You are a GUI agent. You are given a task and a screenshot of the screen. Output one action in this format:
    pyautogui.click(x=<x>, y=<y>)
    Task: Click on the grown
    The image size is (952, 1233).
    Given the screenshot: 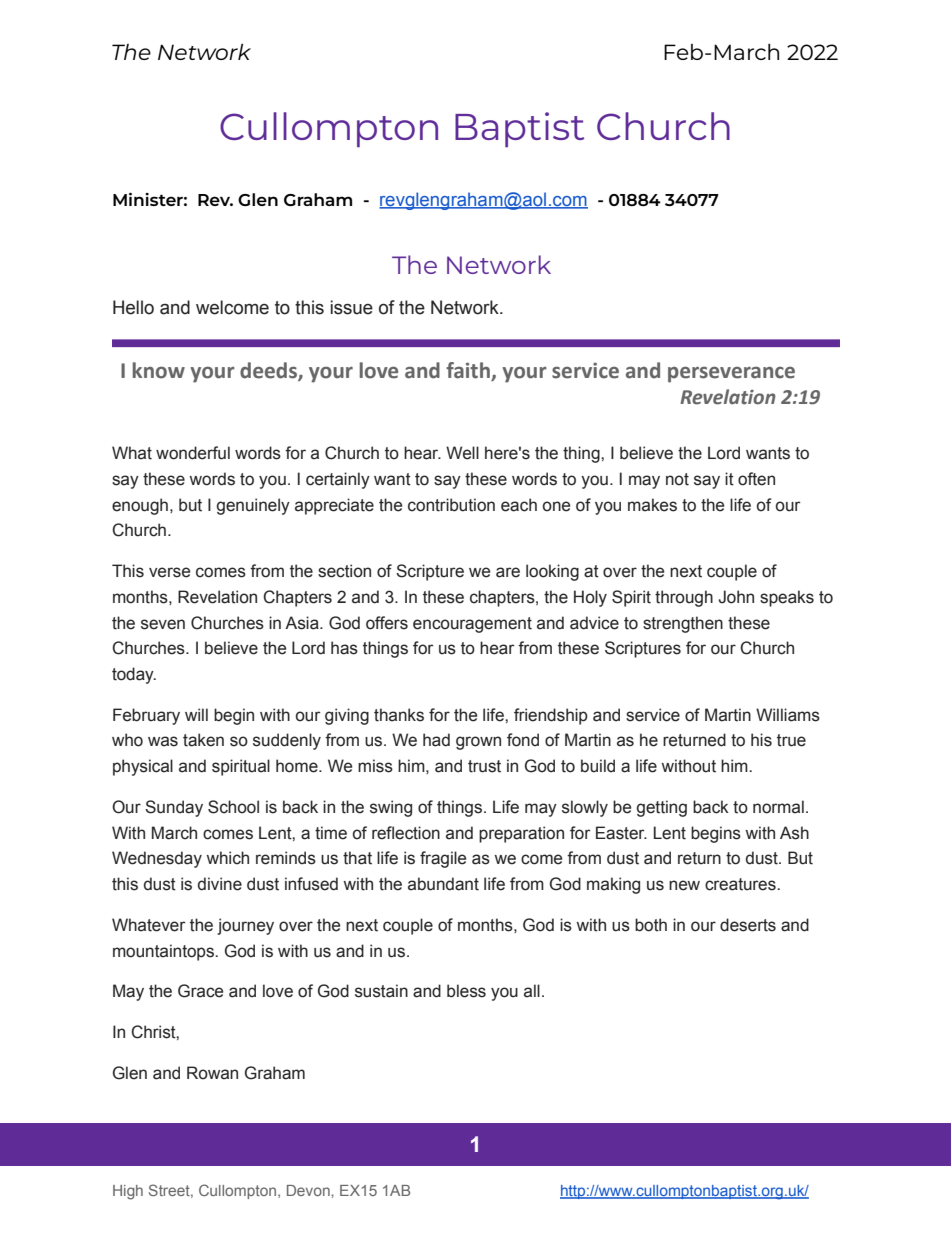 What is the action you would take?
    pyautogui.click(x=478, y=743)
